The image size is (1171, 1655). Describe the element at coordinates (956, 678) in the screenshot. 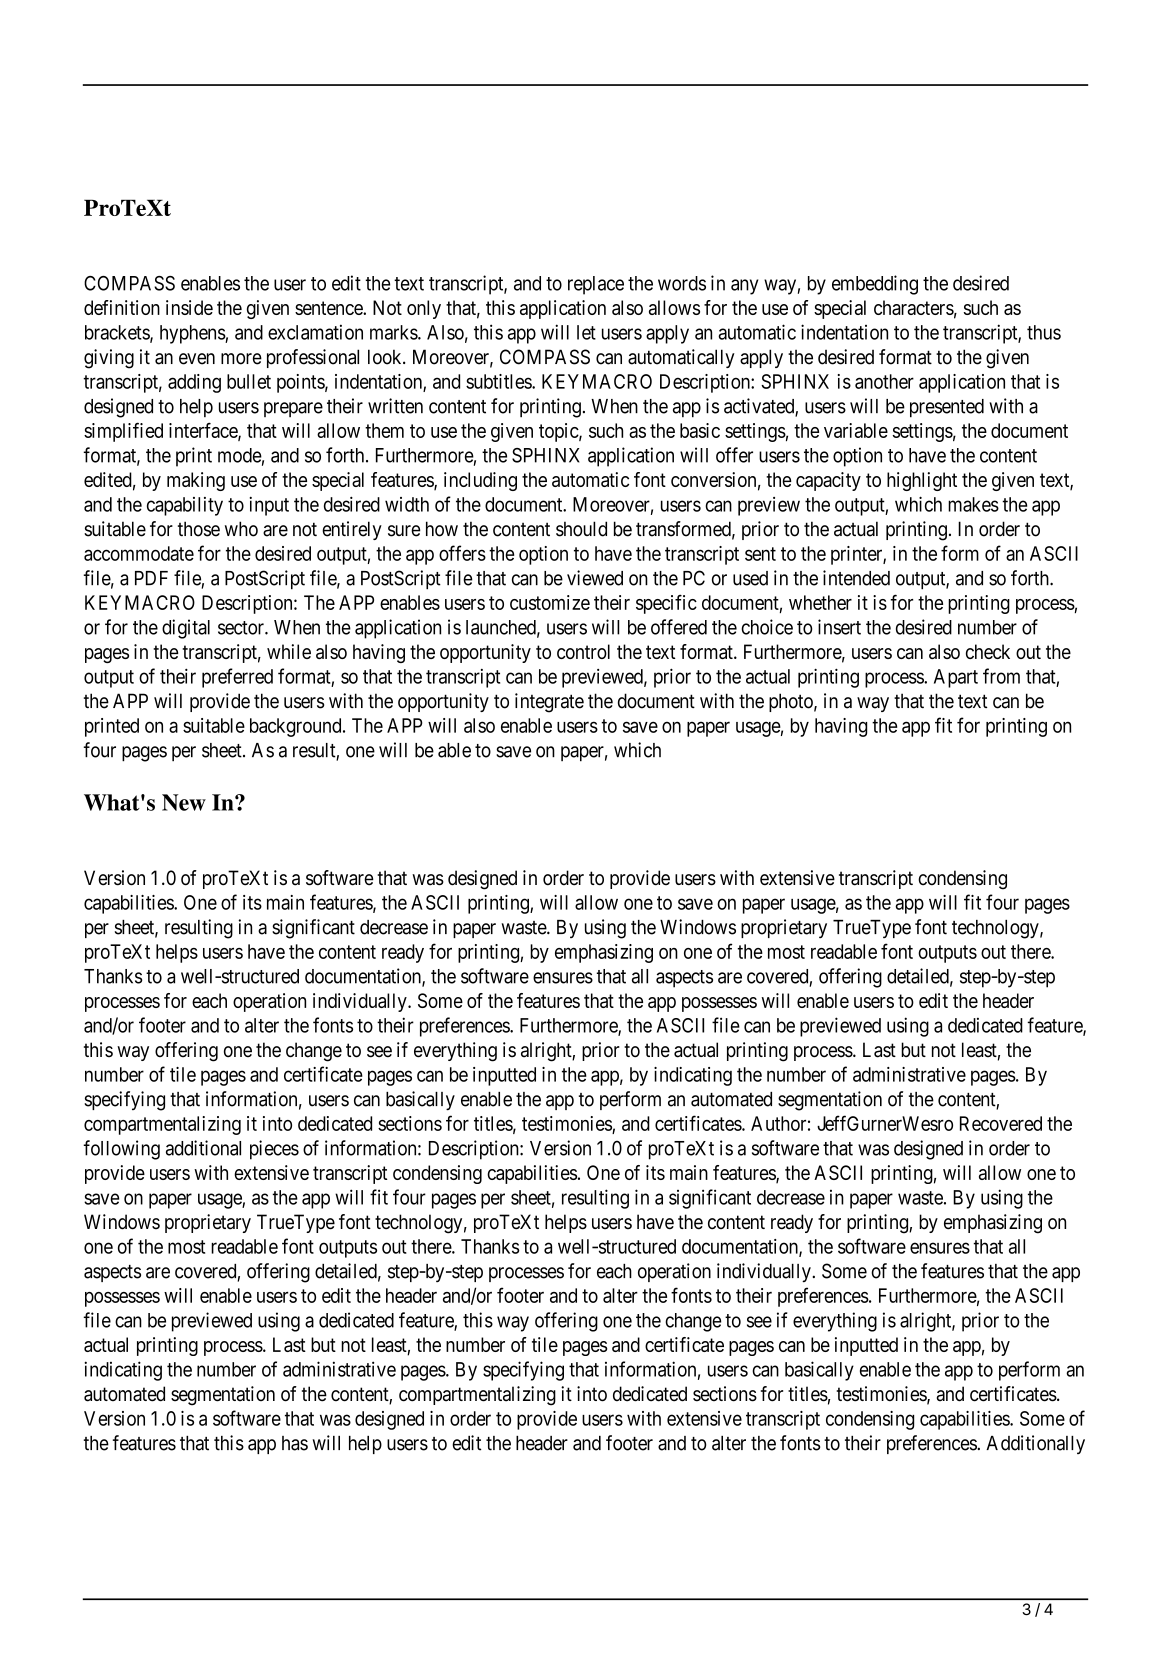

I see `Apart` at that location.
